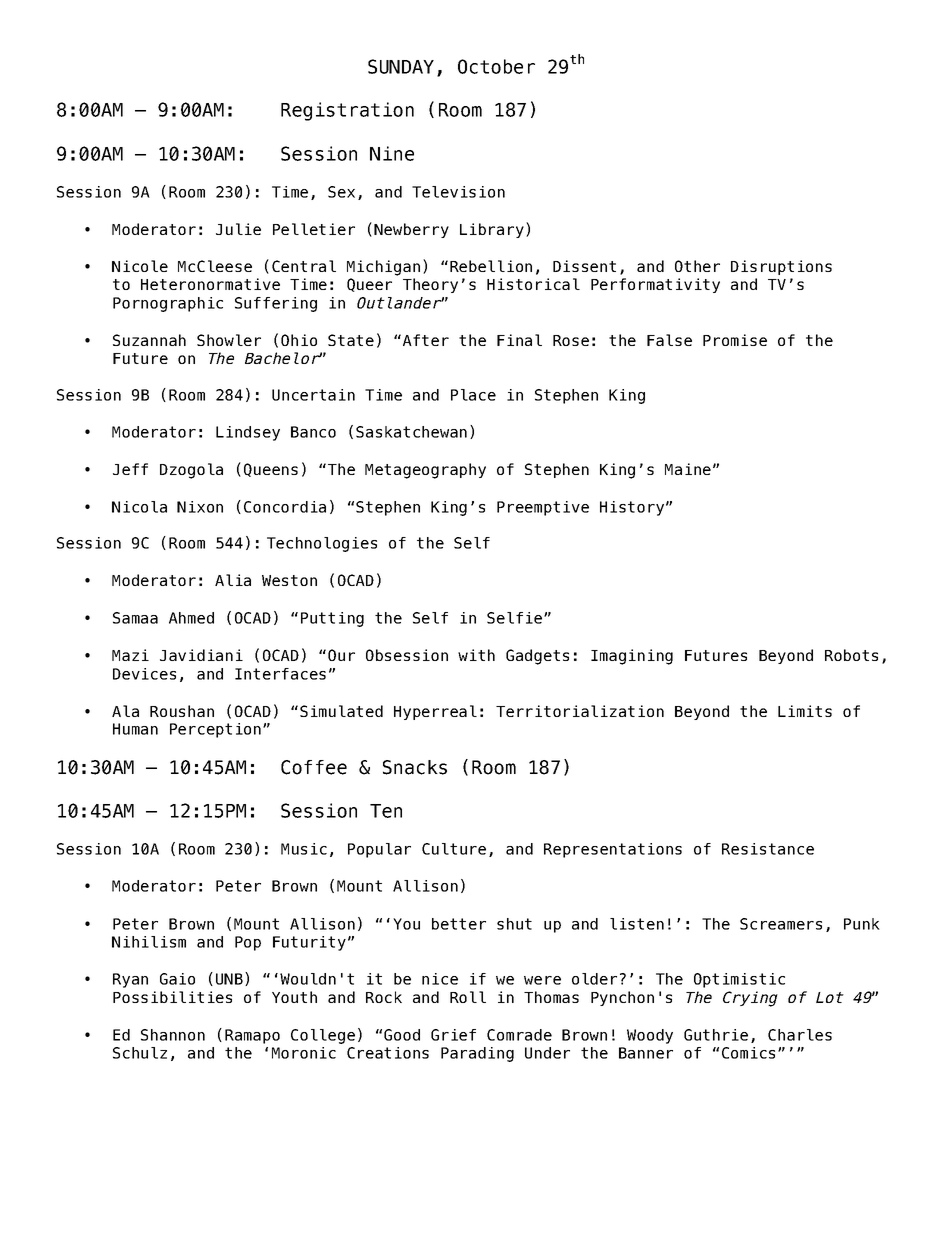  I want to click on Shannon, so click(173, 1035).
